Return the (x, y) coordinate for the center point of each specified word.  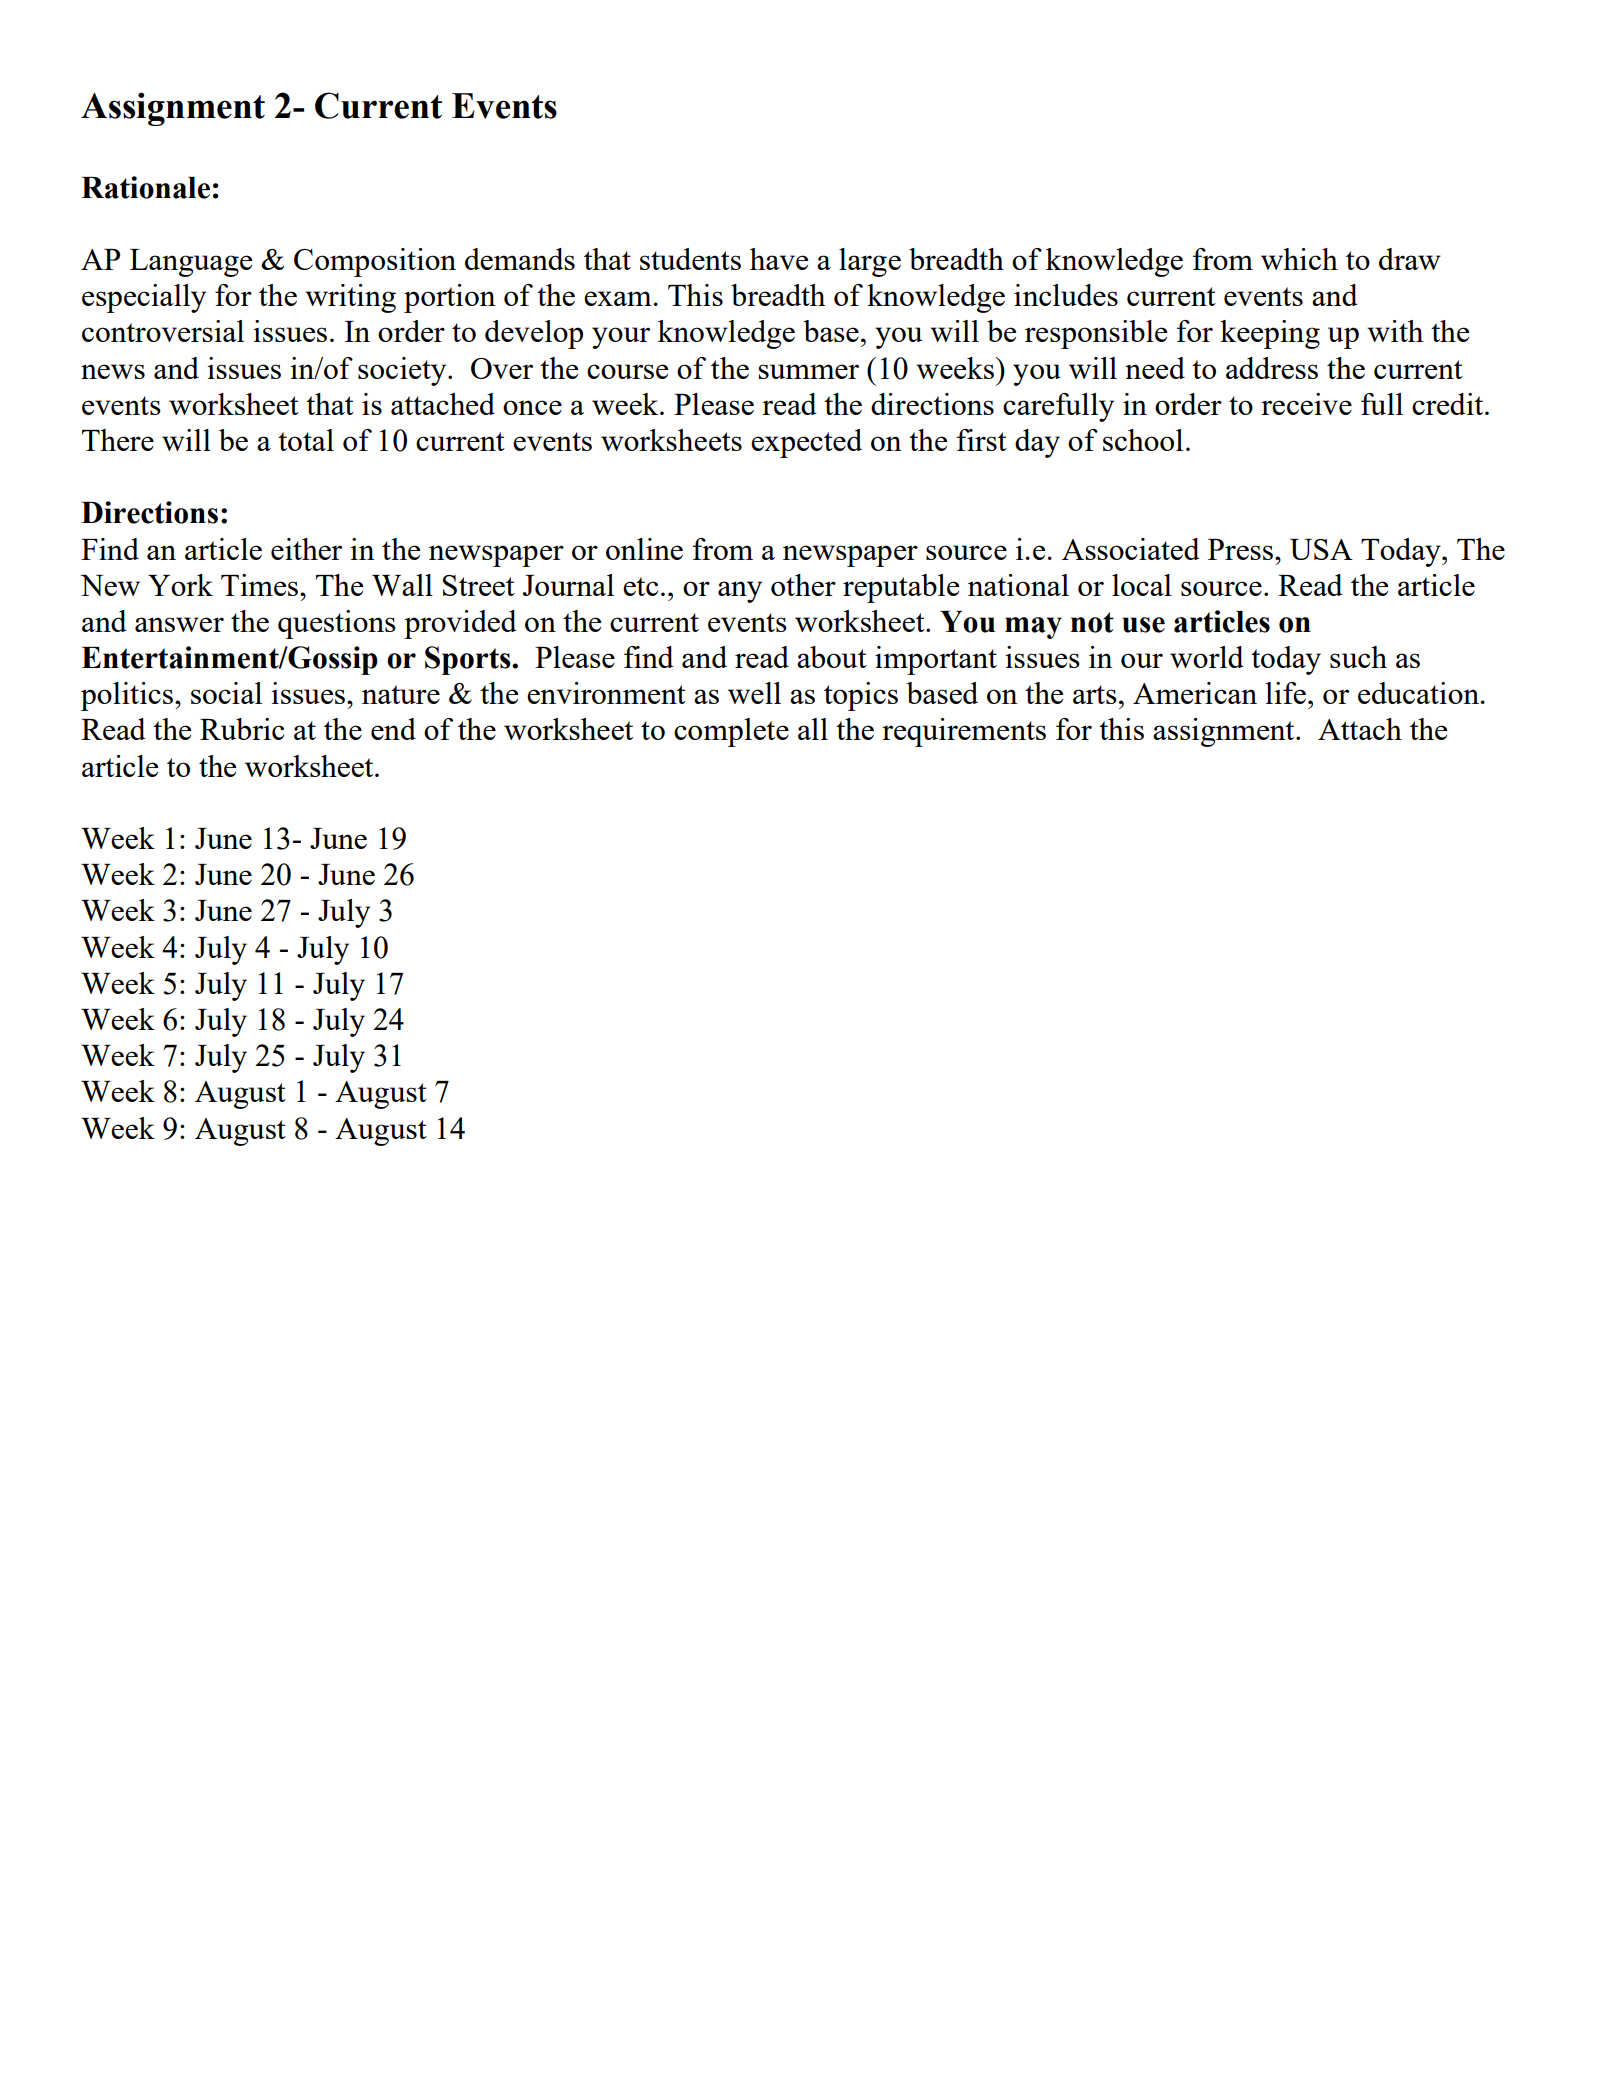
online (644, 549)
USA (1321, 549)
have (779, 259)
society (403, 371)
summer (808, 371)
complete (731, 732)
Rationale (145, 187)
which (1299, 259)
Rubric (242, 729)
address (1272, 368)
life (1287, 693)
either (306, 549)
